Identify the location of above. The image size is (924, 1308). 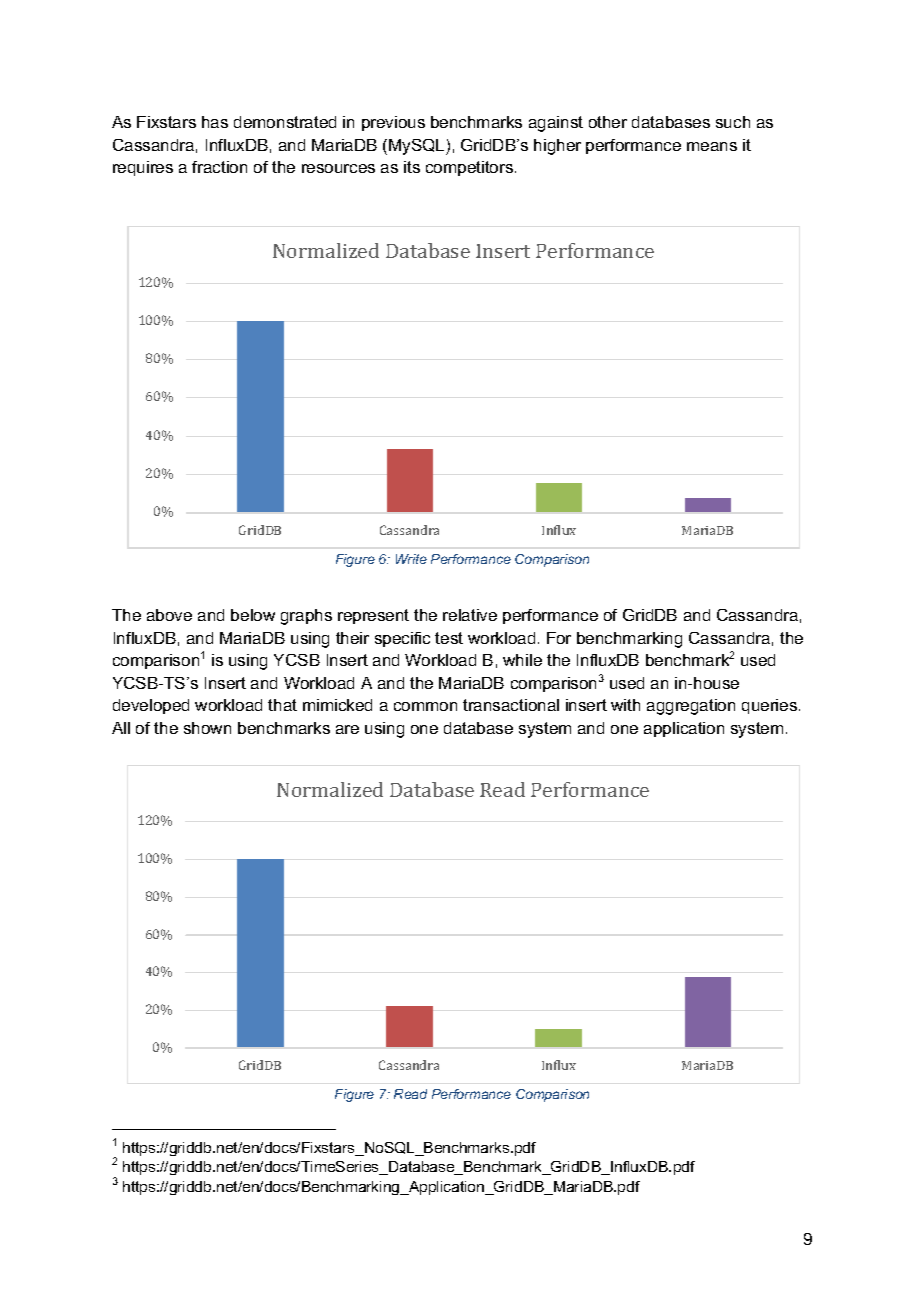
(169, 615).
